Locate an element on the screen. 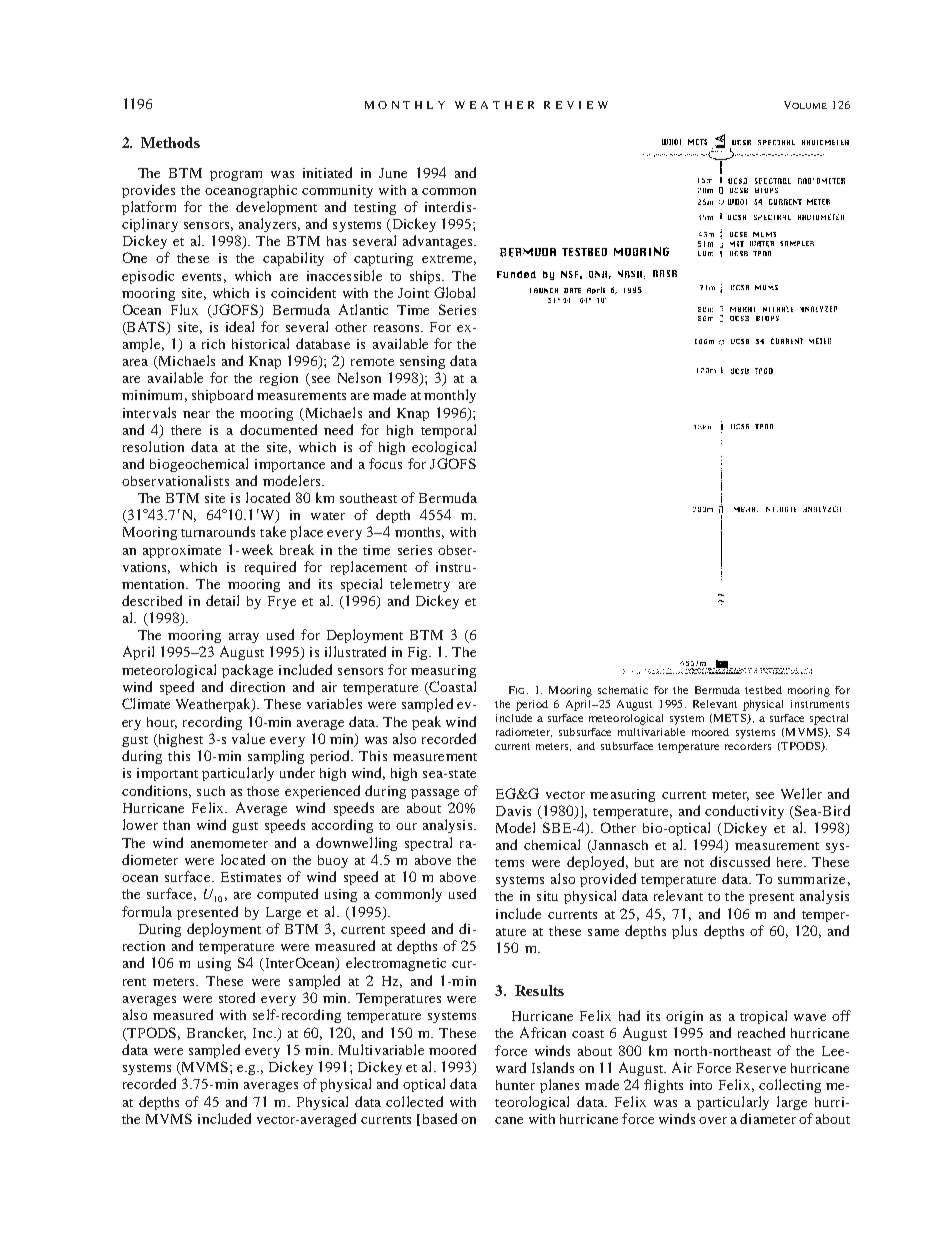 The height and width of the screenshot is (1233, 952). telemetry is located at coordinates (420, 585).
